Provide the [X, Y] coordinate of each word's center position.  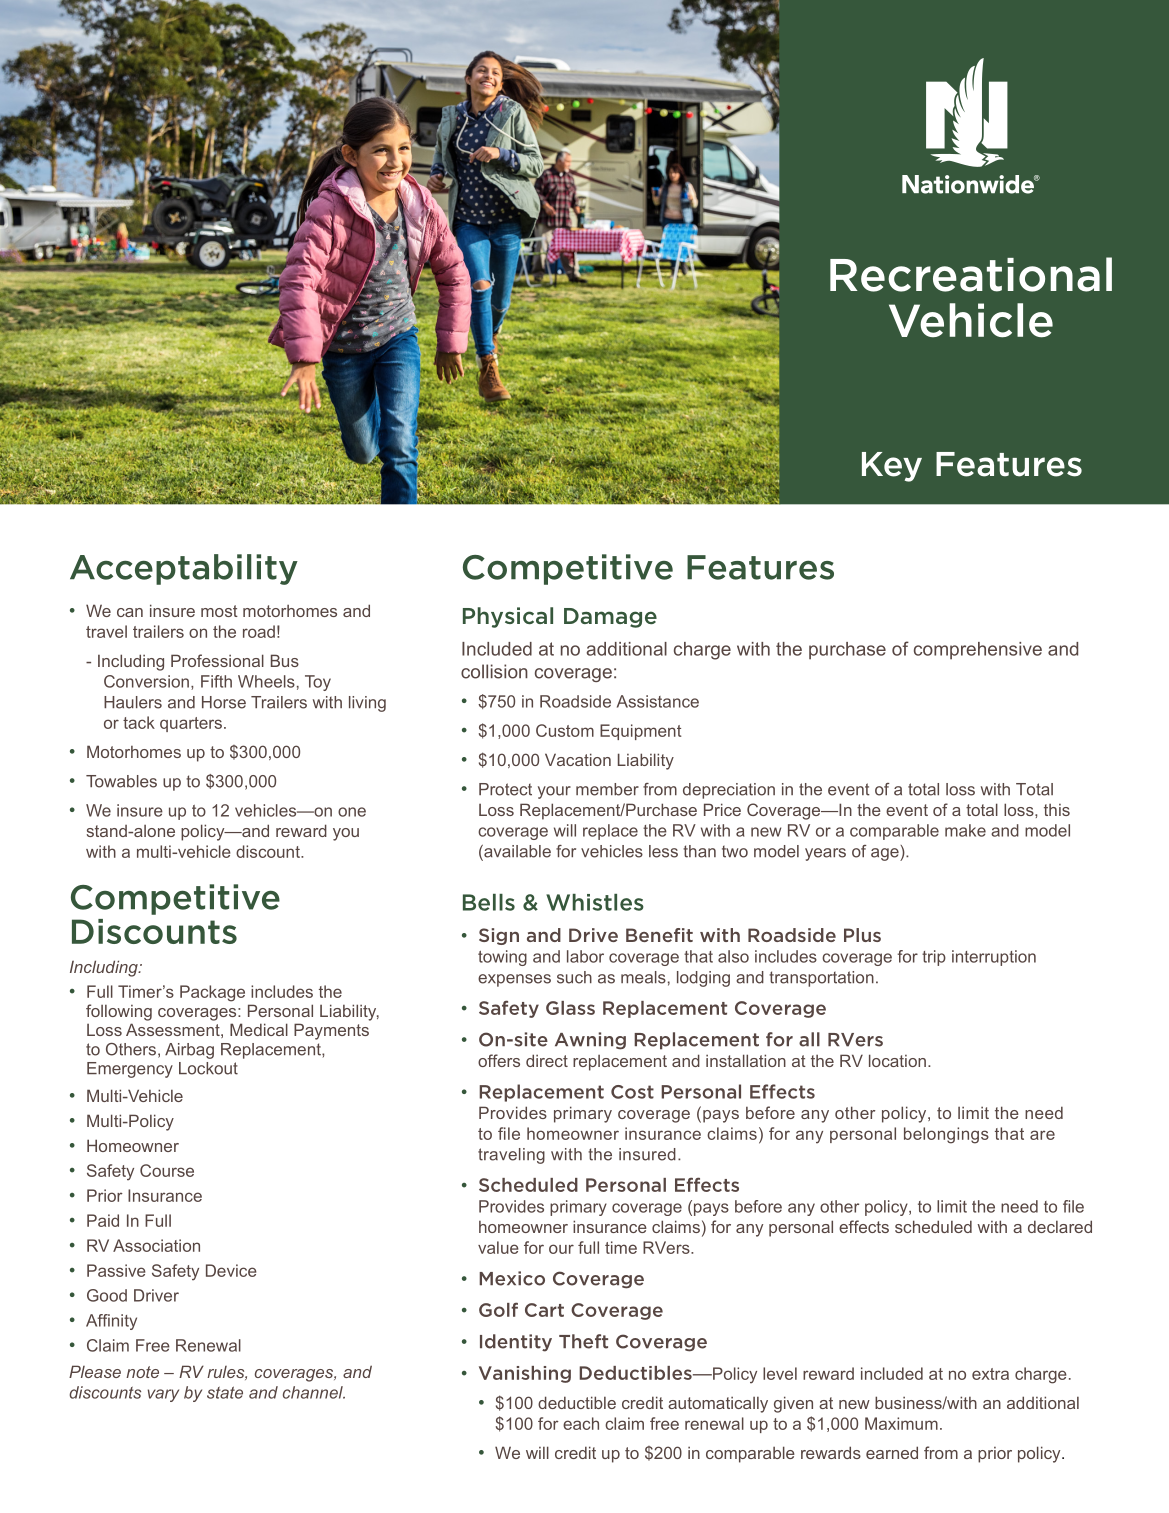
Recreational [971, 274]
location [897, 1060]
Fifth [216, 681]
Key [892, 467]
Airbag [189, 1051]
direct [547, 1060]
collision [494, 671]
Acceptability [184, 569]
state [225, 1392]
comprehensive [978, 651]
